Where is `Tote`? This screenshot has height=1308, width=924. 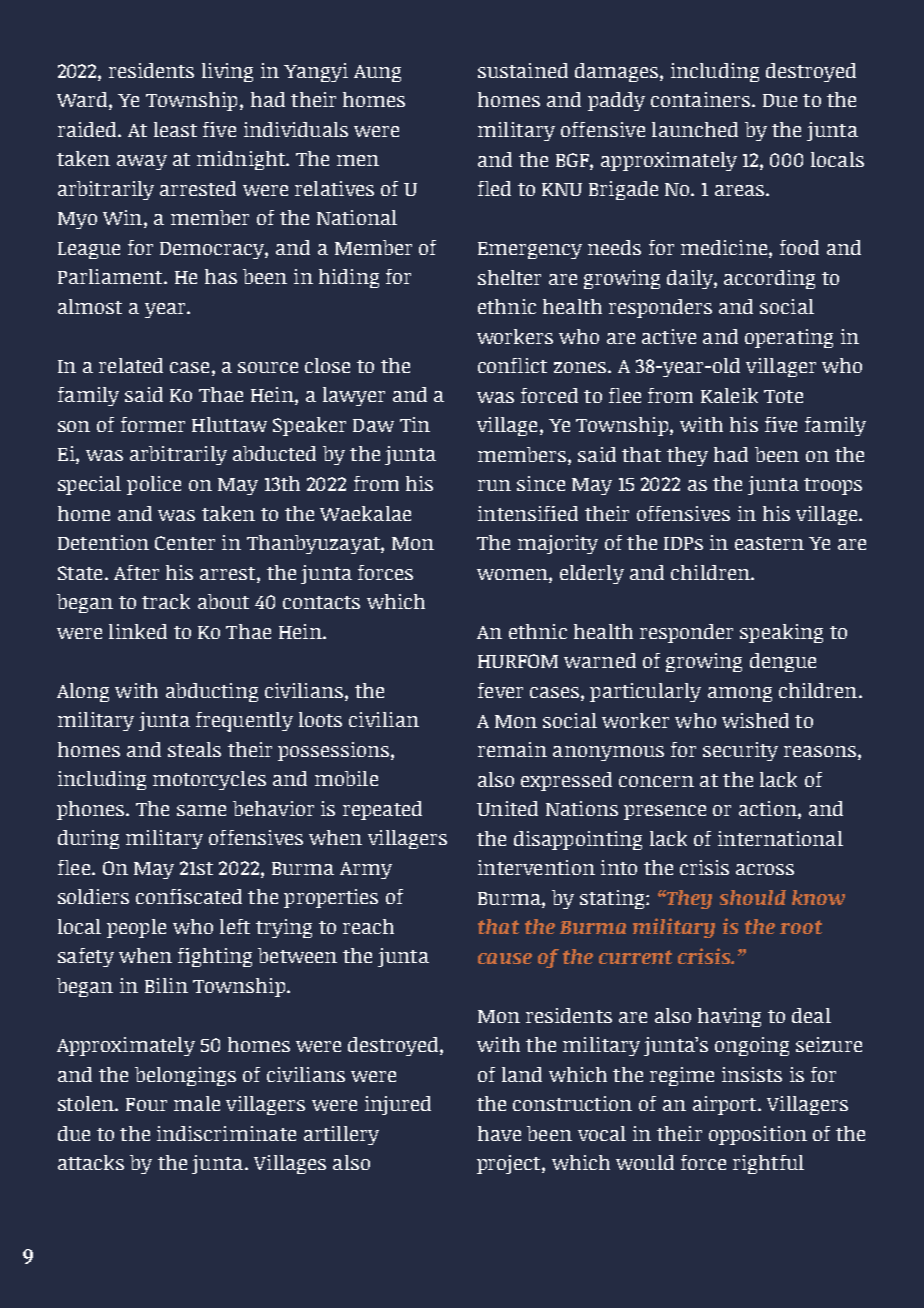
Tote is located at coordinates (783, 396).
